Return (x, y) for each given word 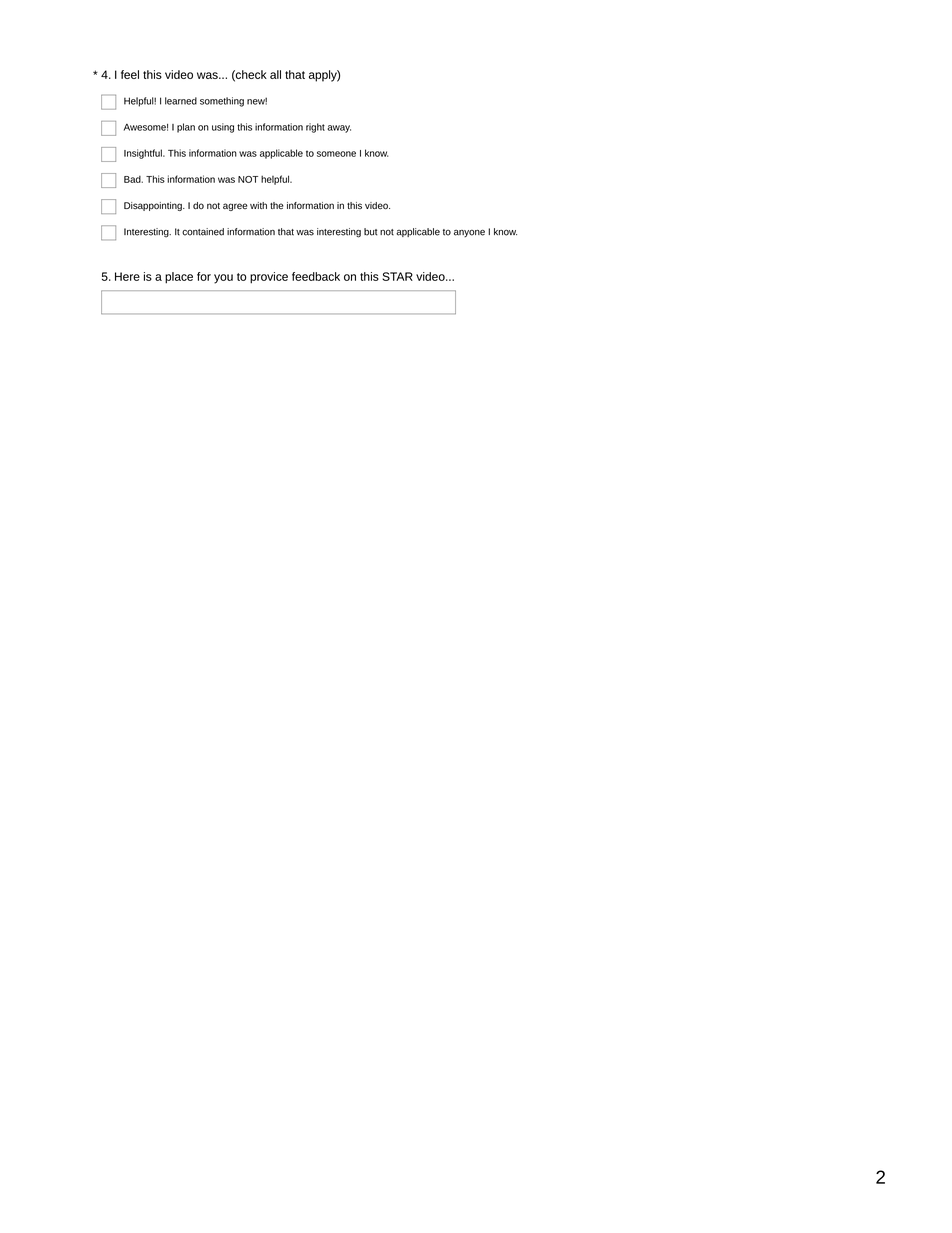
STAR (397, 276)
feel (130, 74)
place (179, 278)
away (339, 129)
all (275, 74)
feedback (316, 276)
